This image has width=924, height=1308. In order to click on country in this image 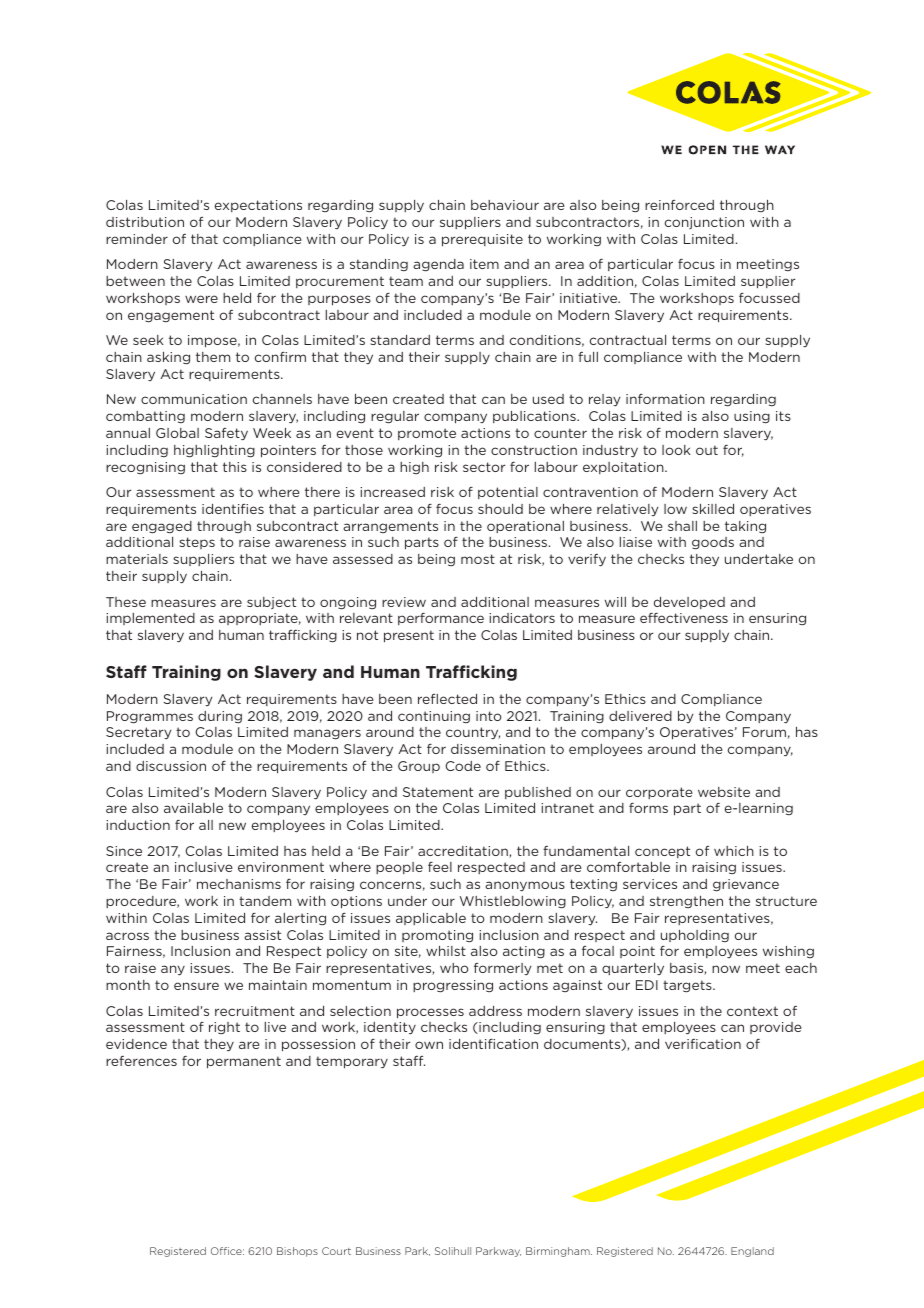, I will do `click(473, 733)`.
